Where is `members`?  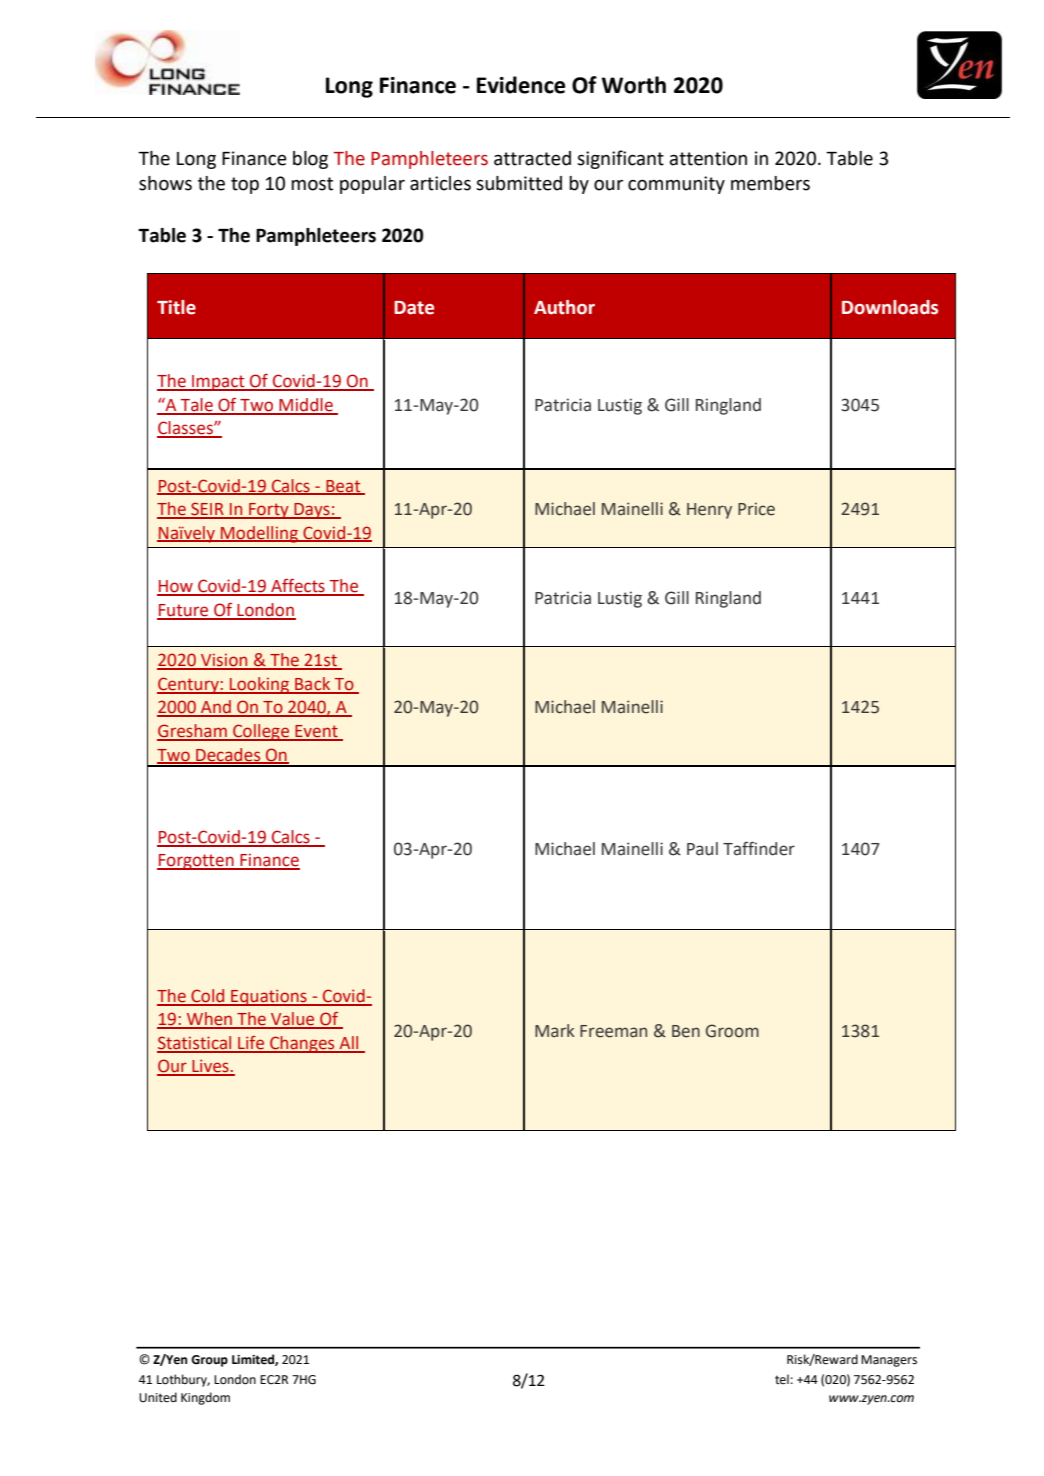 members is located at coordinates (770, 183).
